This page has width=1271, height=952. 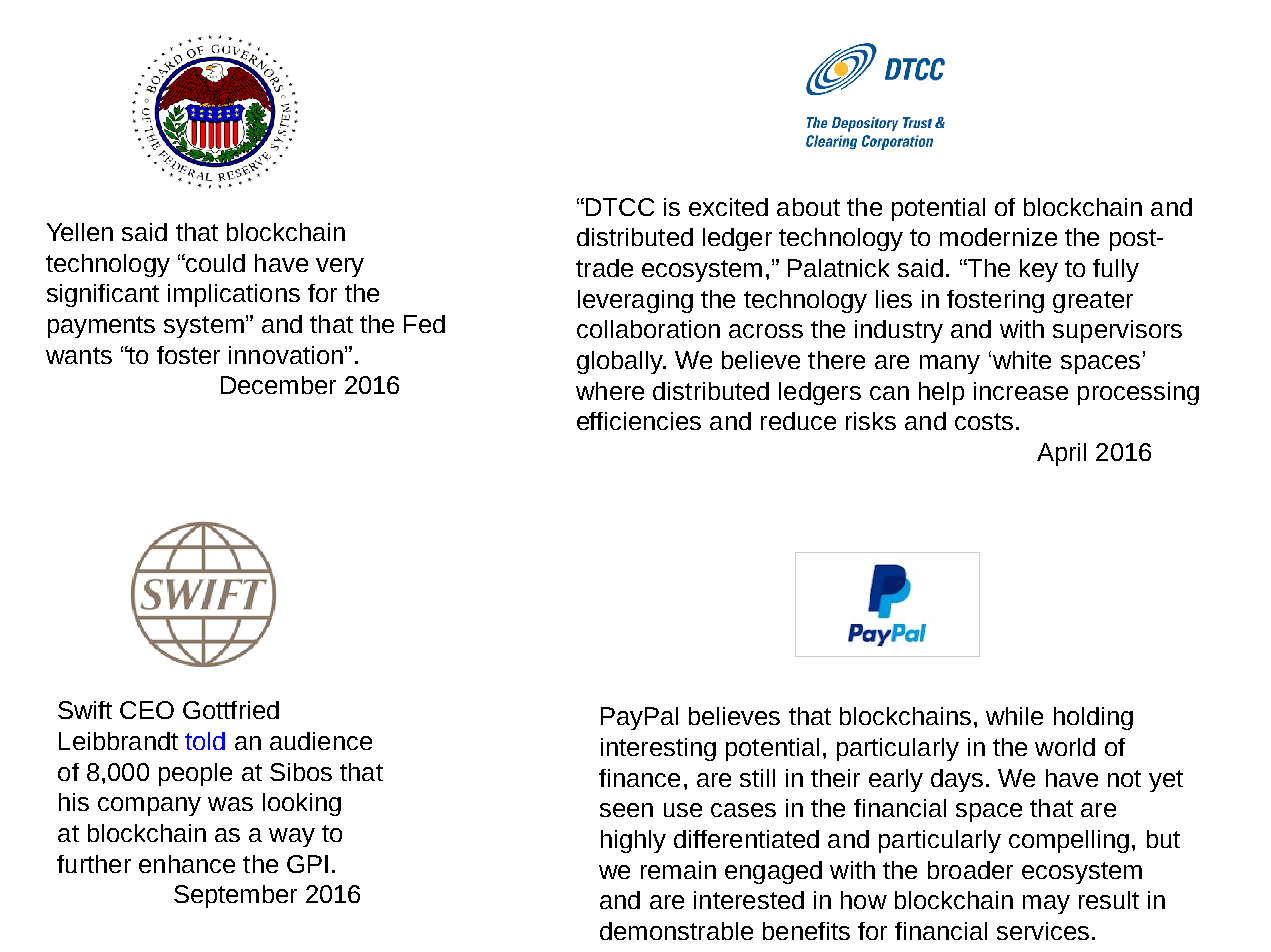 I want to click on efficiencies, so click(x=639, y=421).
